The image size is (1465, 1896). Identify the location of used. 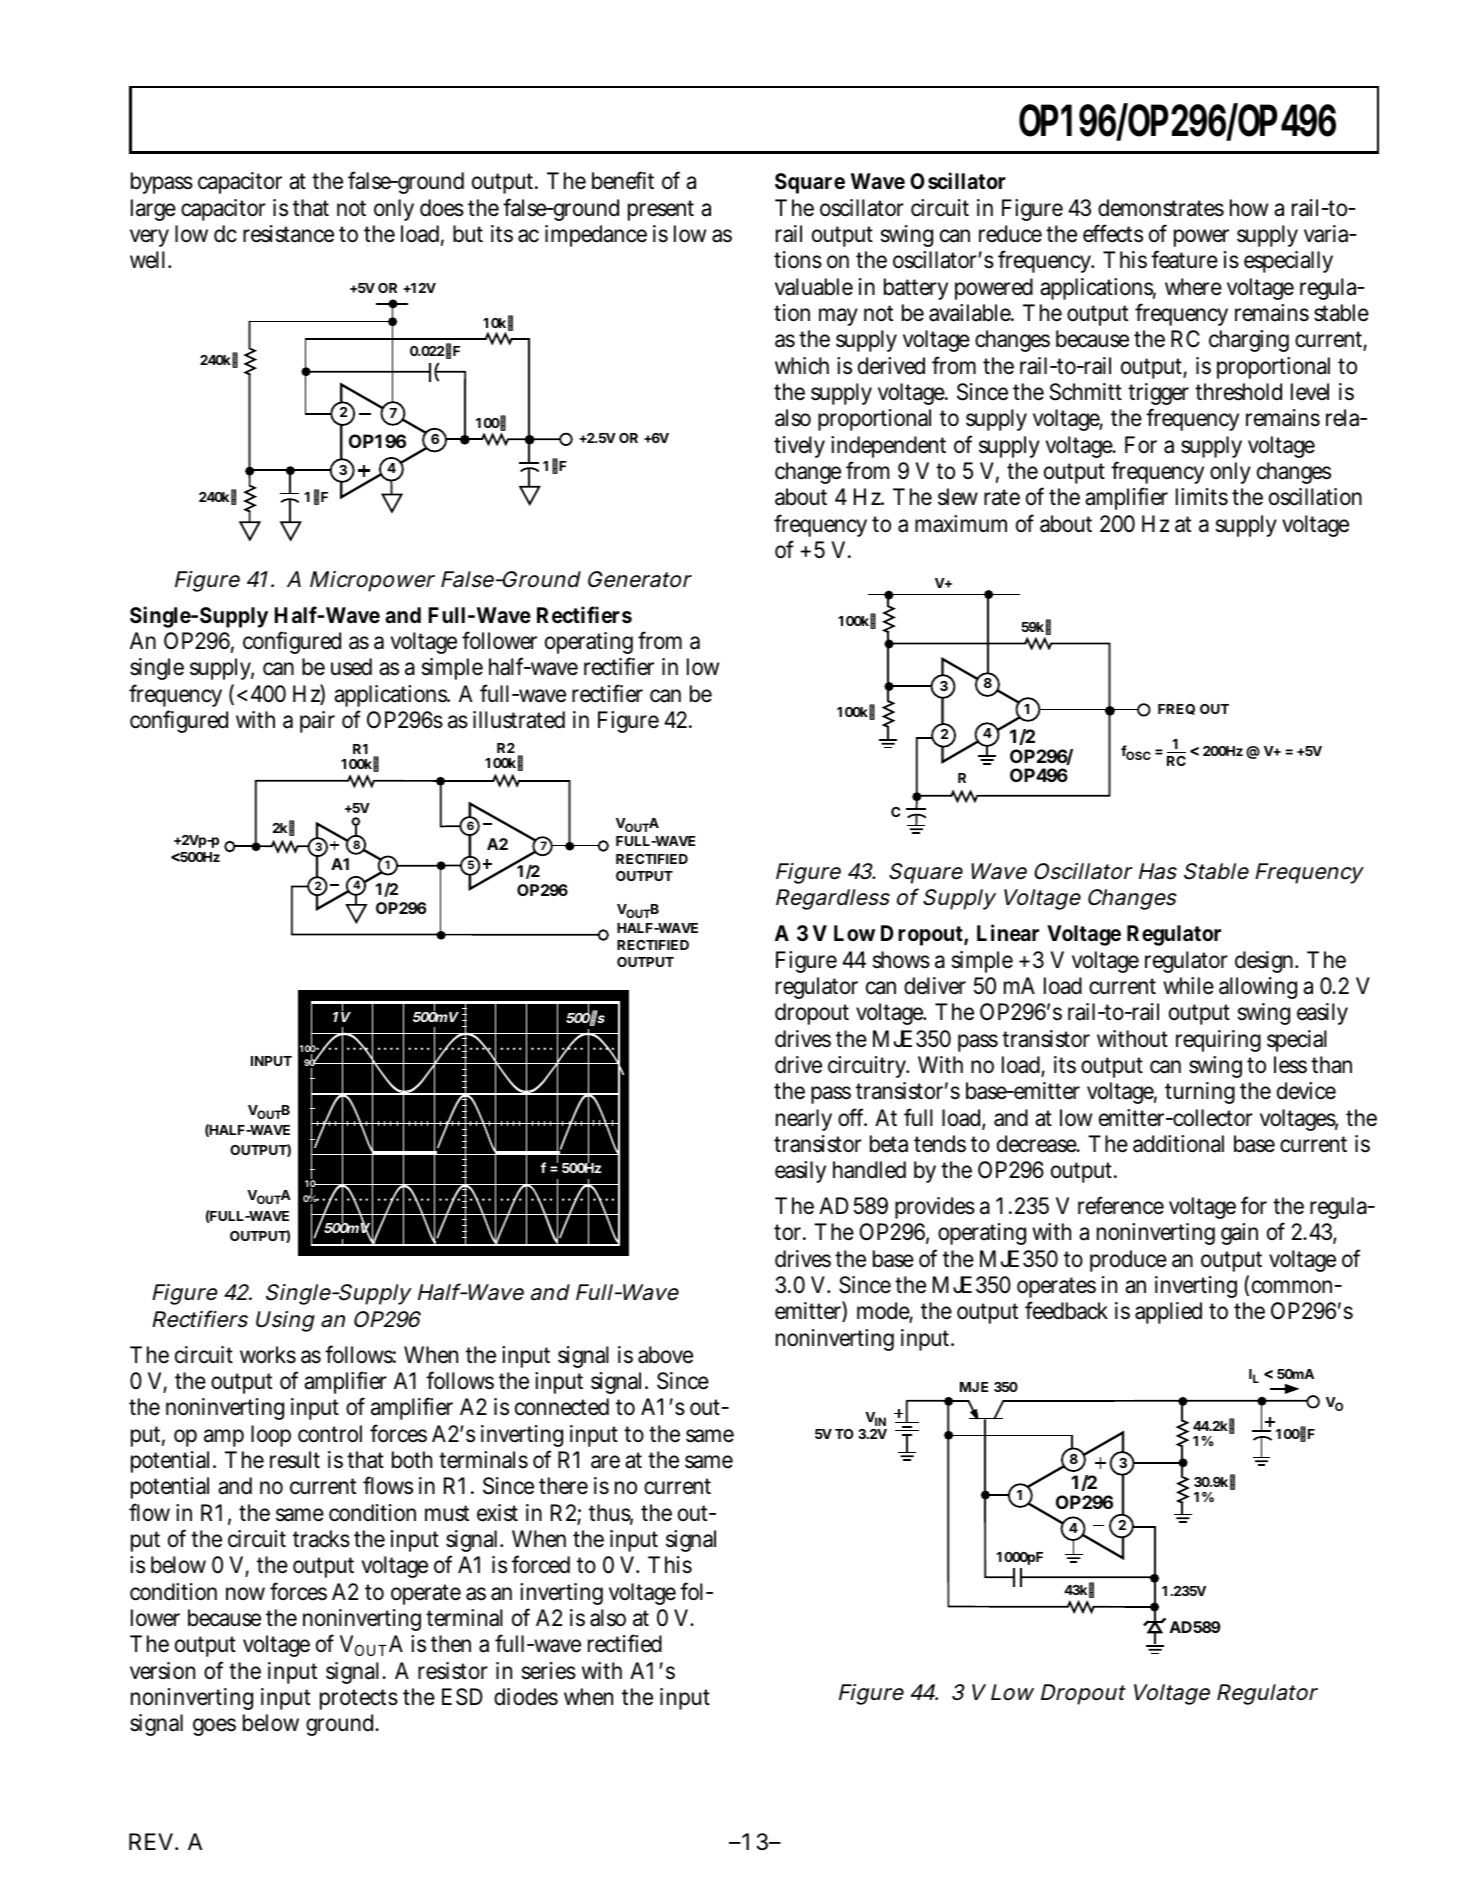
(351, 667).
